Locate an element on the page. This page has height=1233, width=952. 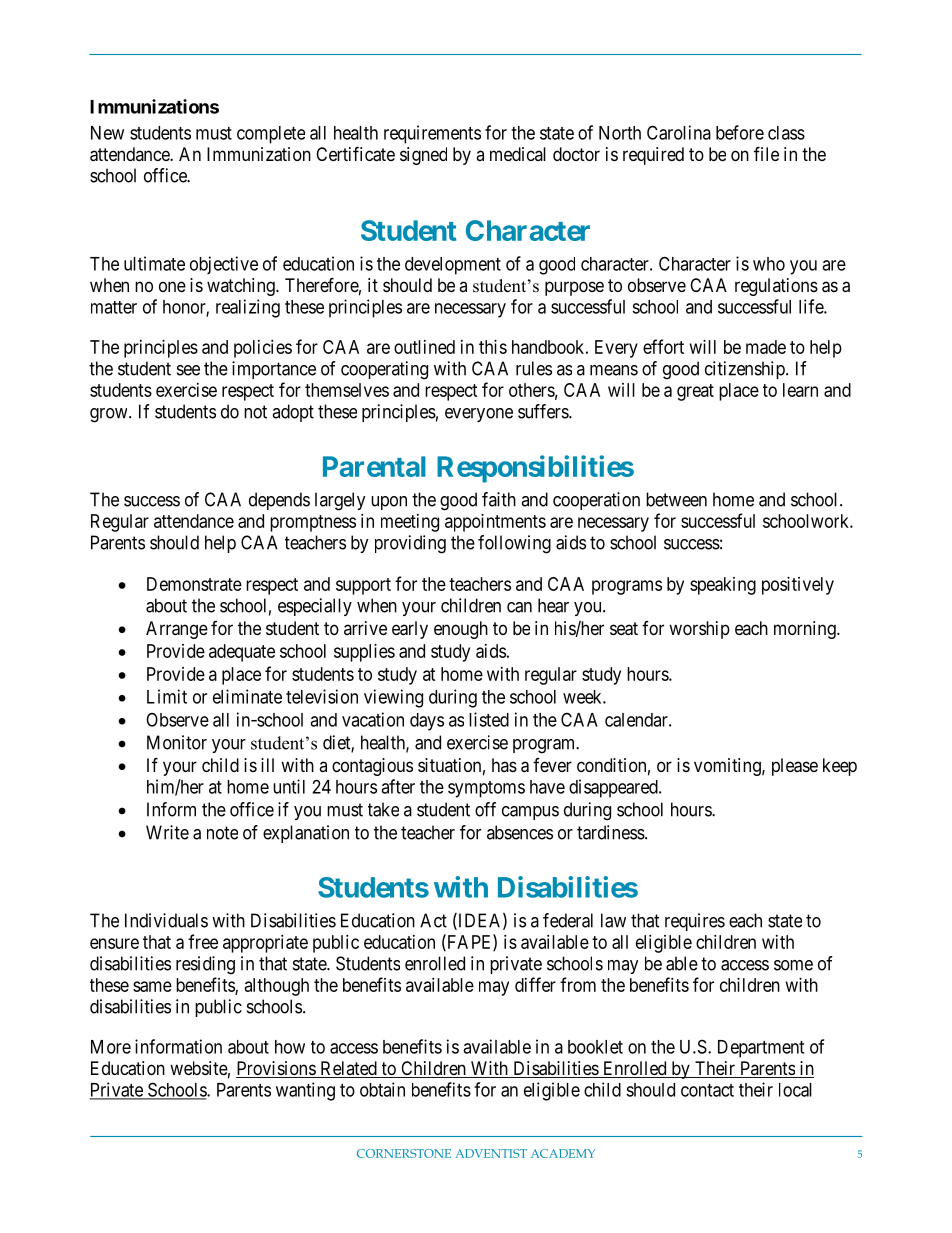
medical is located at coordinates (518, 154).
